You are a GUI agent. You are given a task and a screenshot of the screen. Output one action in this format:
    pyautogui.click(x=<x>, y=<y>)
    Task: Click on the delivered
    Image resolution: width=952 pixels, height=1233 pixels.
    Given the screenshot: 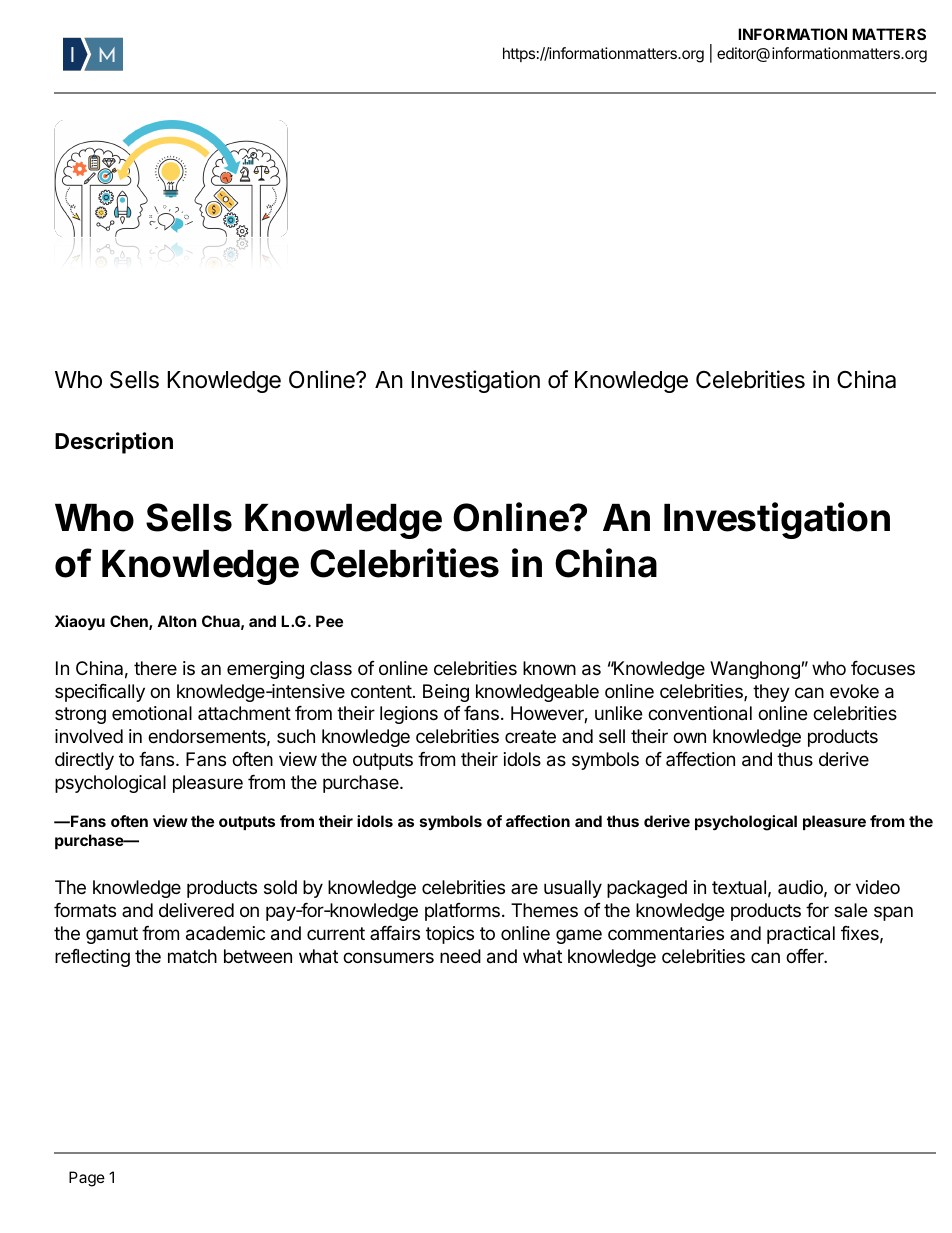 What is the action you would take?
    pyautogui.click(x=196, y=910)
